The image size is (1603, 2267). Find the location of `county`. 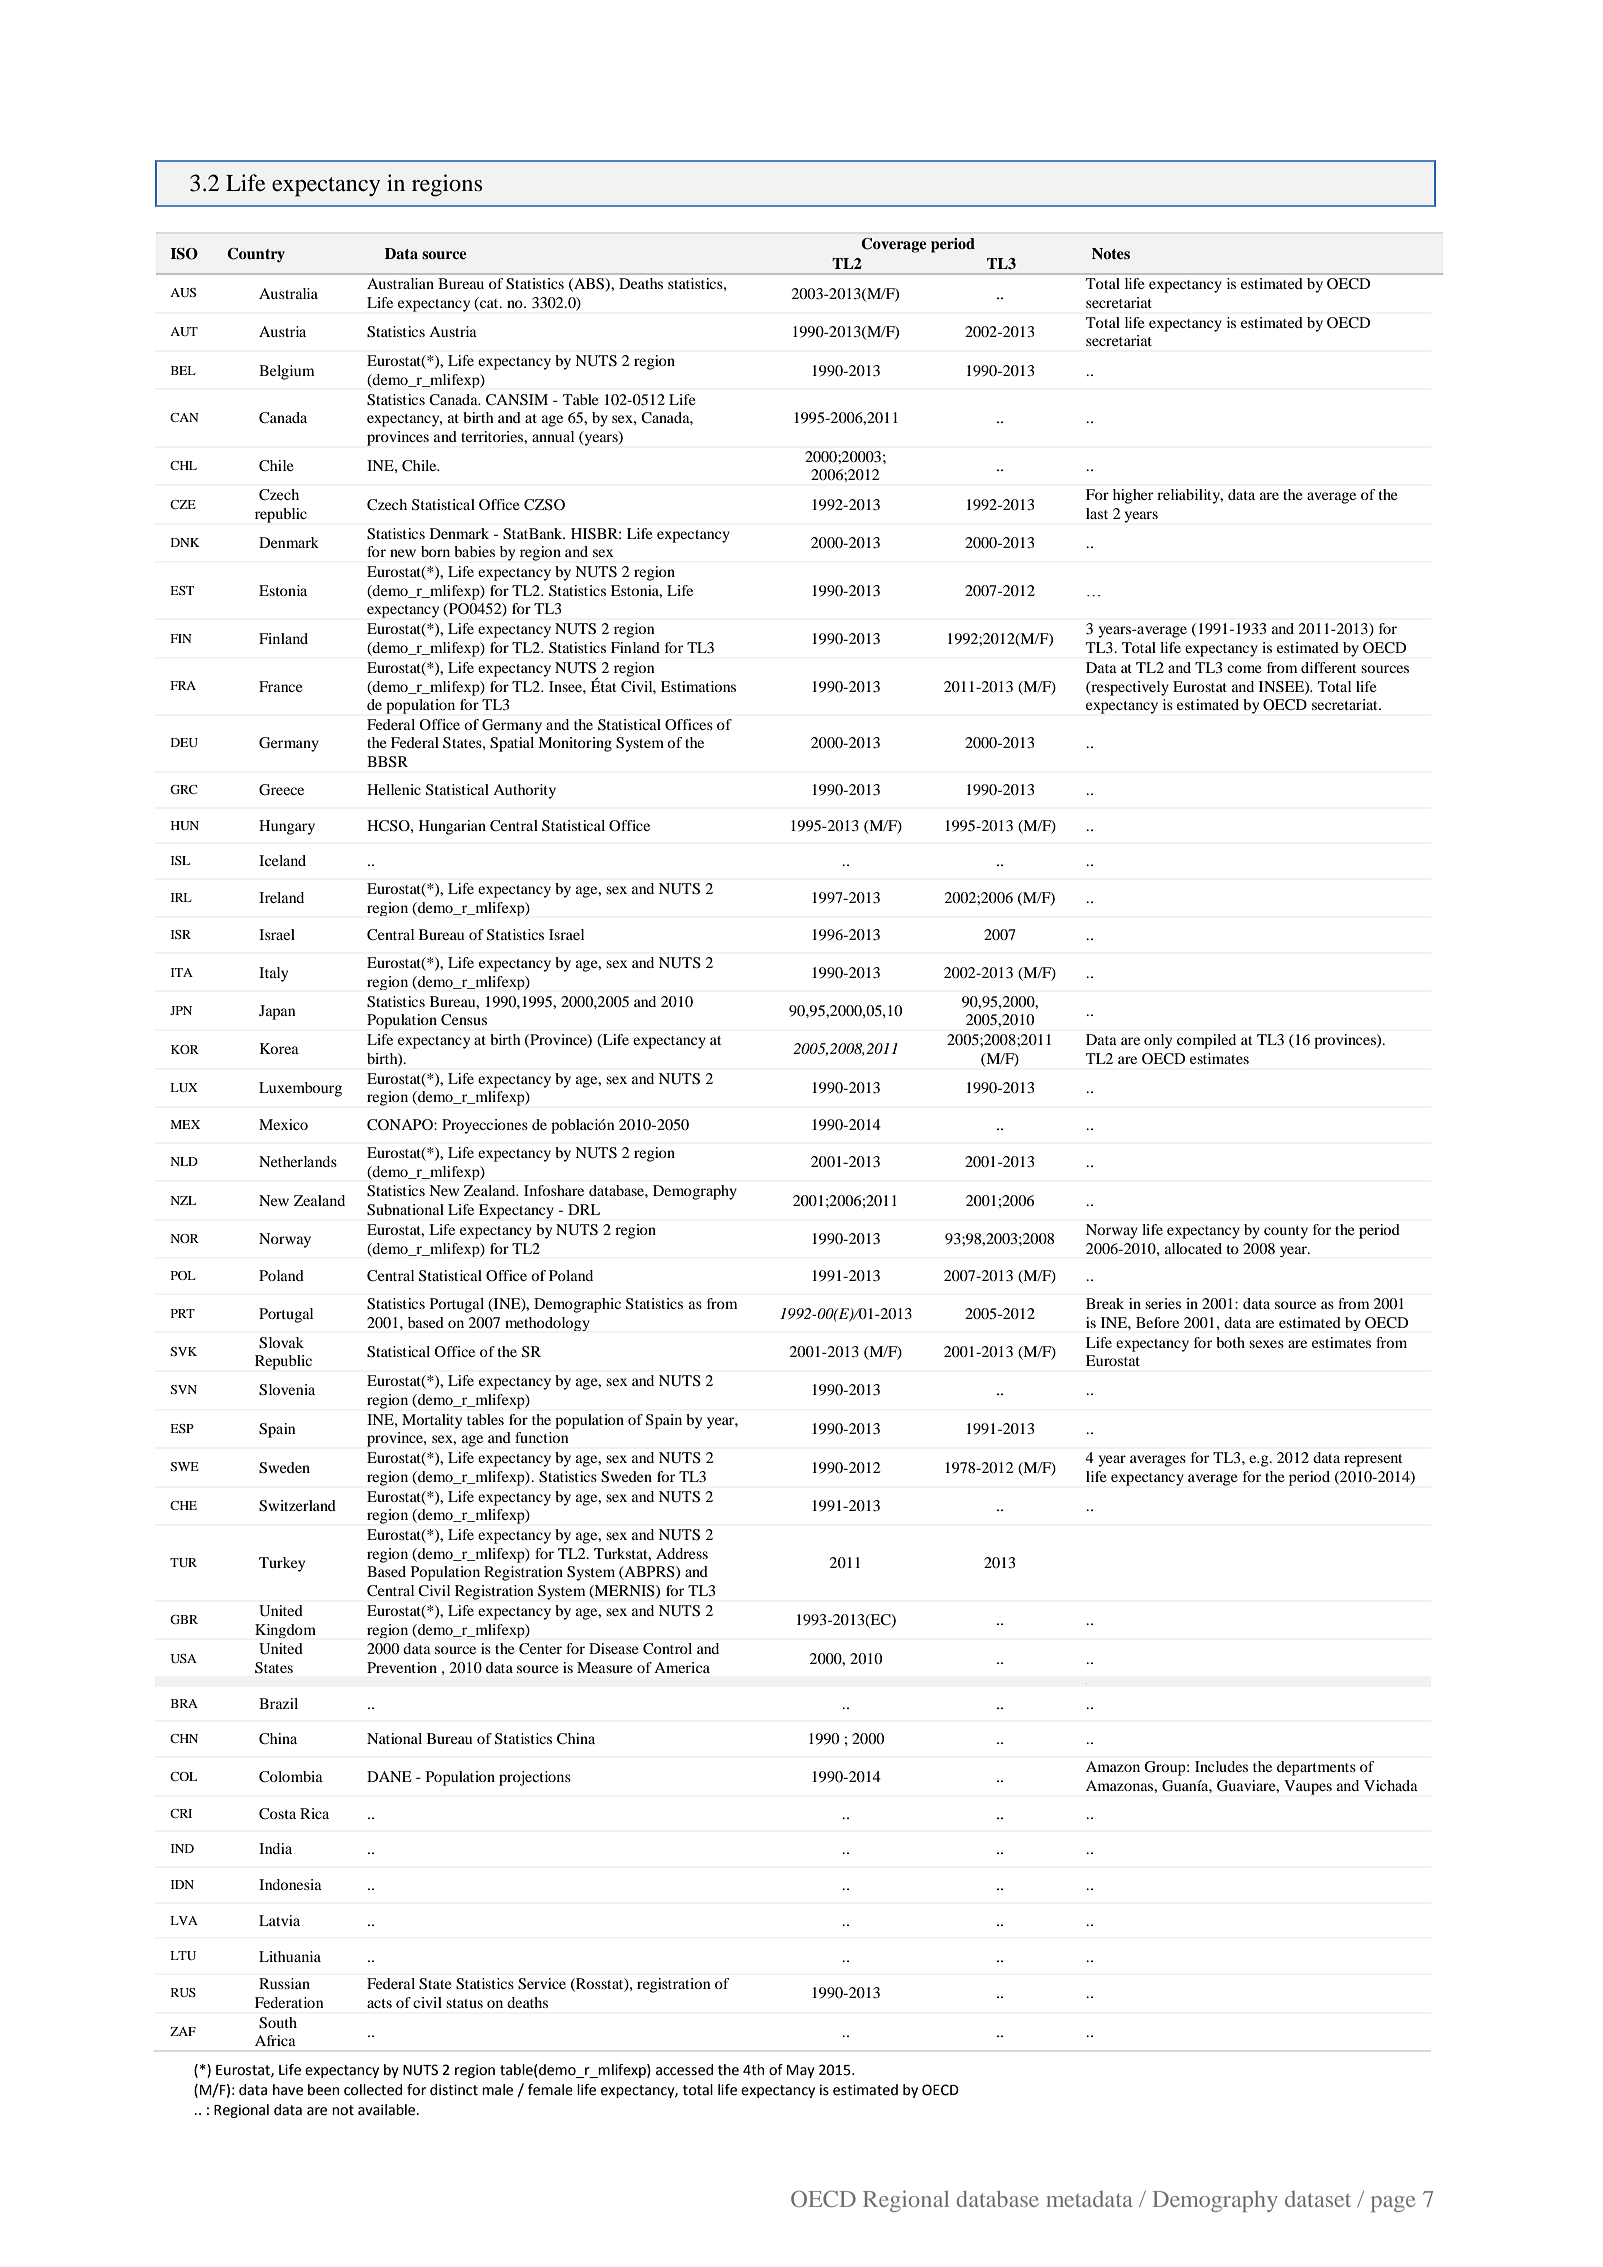

county is located at coordinates (1286, 1232).
